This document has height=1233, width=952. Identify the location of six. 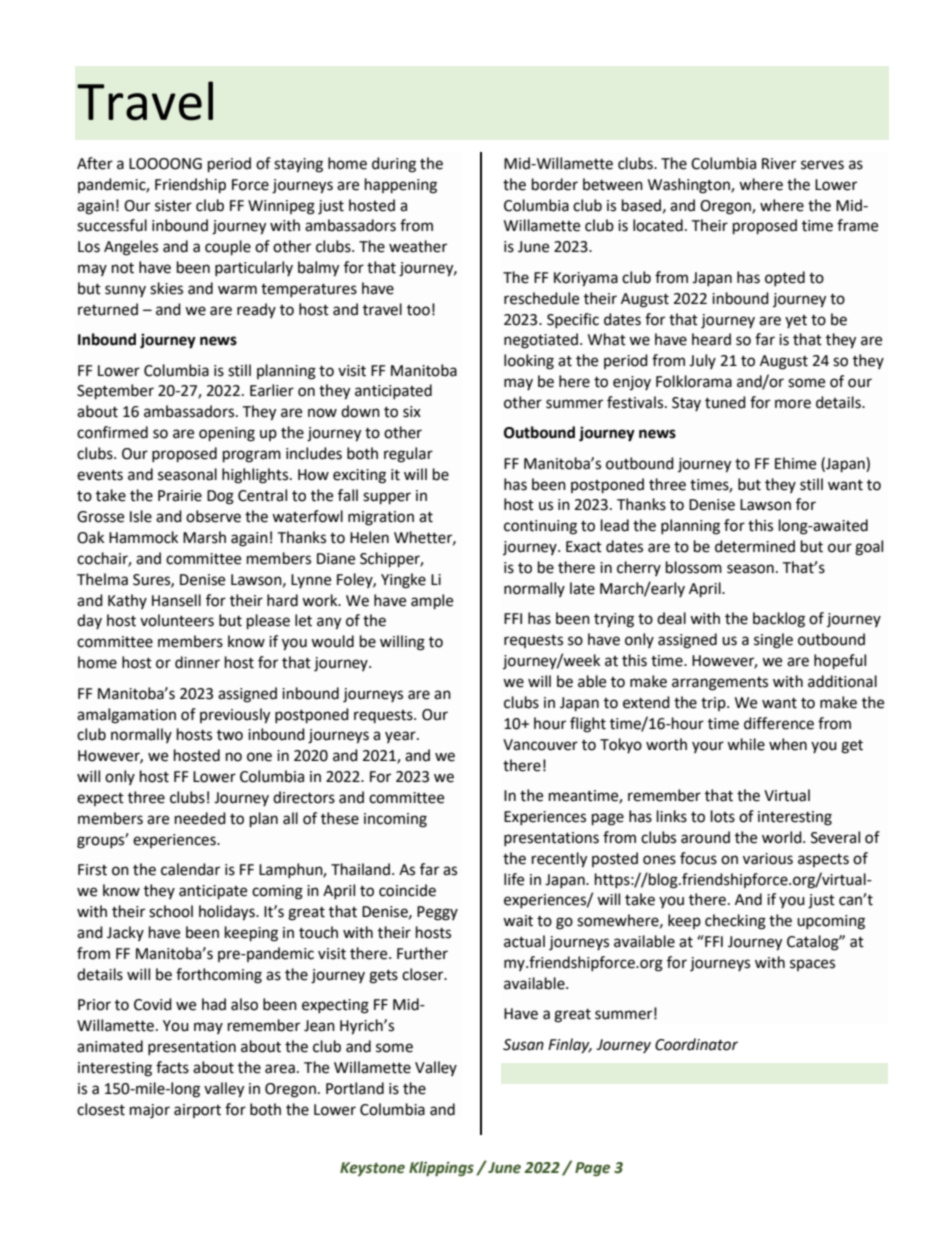
(412, 412).
